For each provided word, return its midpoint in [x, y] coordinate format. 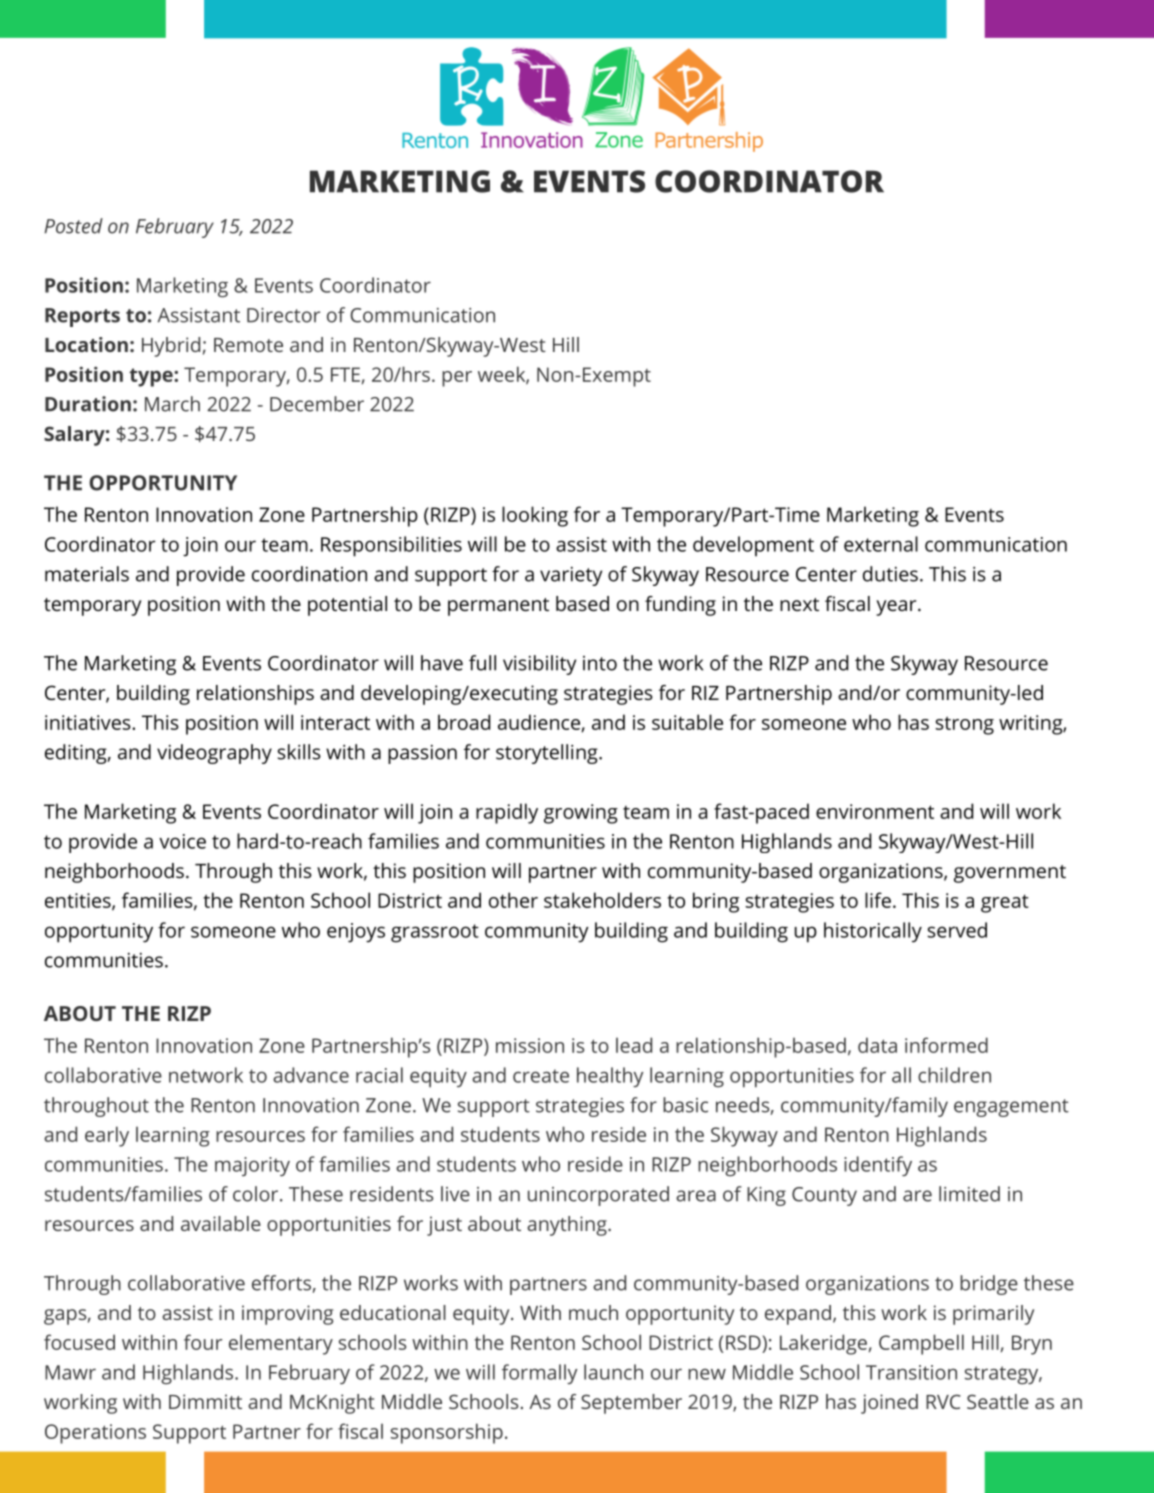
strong [964, 725]
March [172, 404]
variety [571, 576]
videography [214, 754]
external [881, 544]
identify [878, 1166]
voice [182, 841]
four [203, 1342]
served [957, 930]
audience [540, 723]
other [513, 900]
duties [890, 574]
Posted [73, 226]
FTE [345, 374]
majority [252, 1166]
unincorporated [598, 1196]
